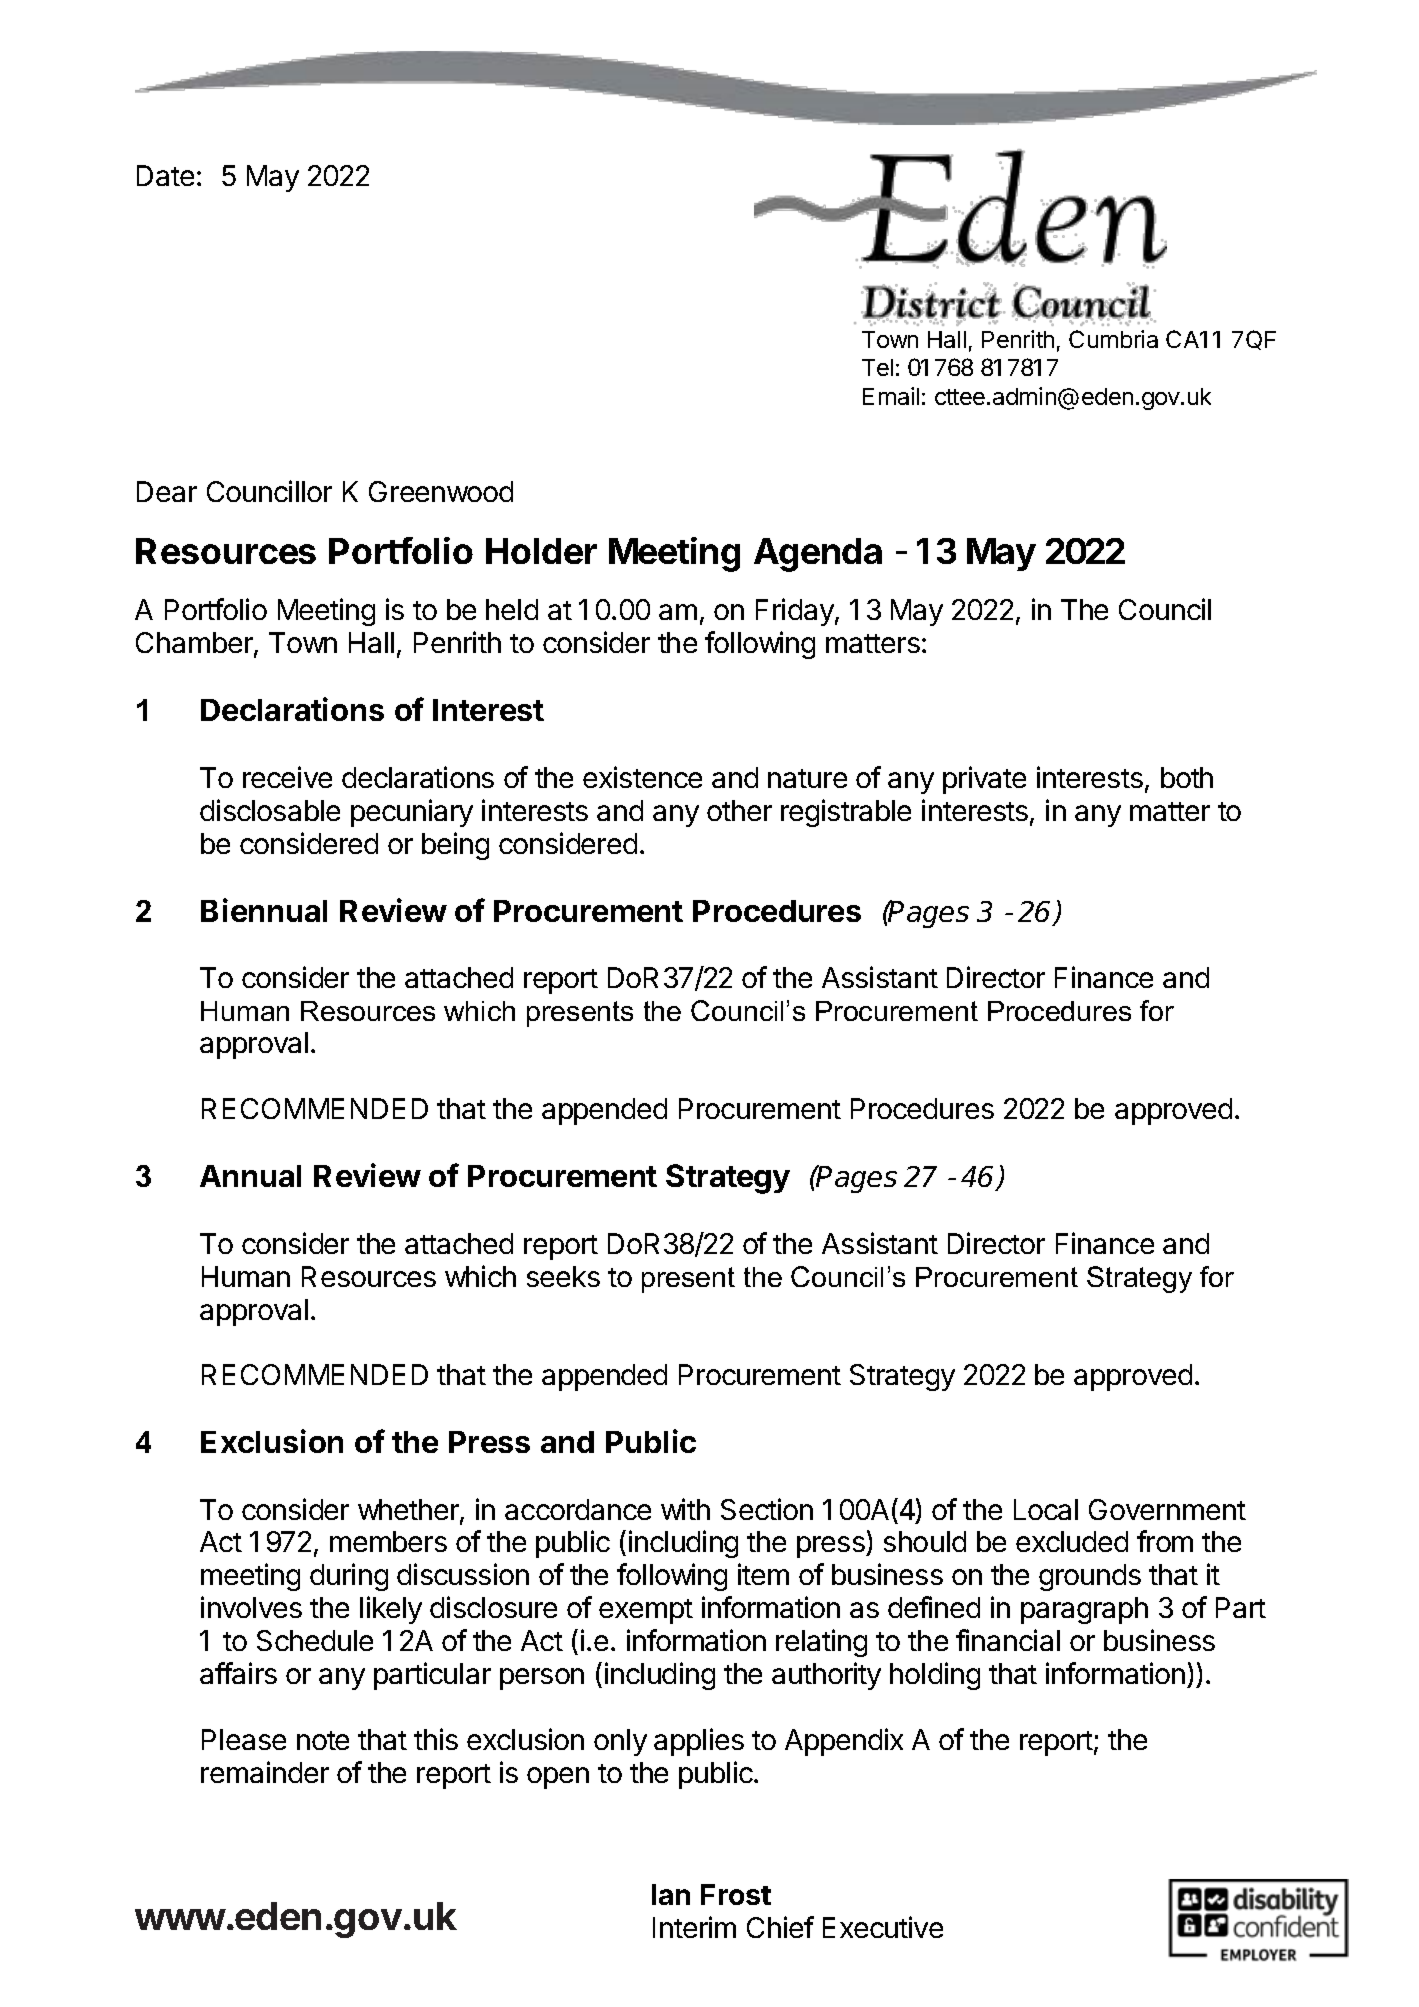 The width and height of the screenshot is (1419, 2007). Describe the element at coordinates (1046, 1509) in the screenshot. I see `Local` at that location.
